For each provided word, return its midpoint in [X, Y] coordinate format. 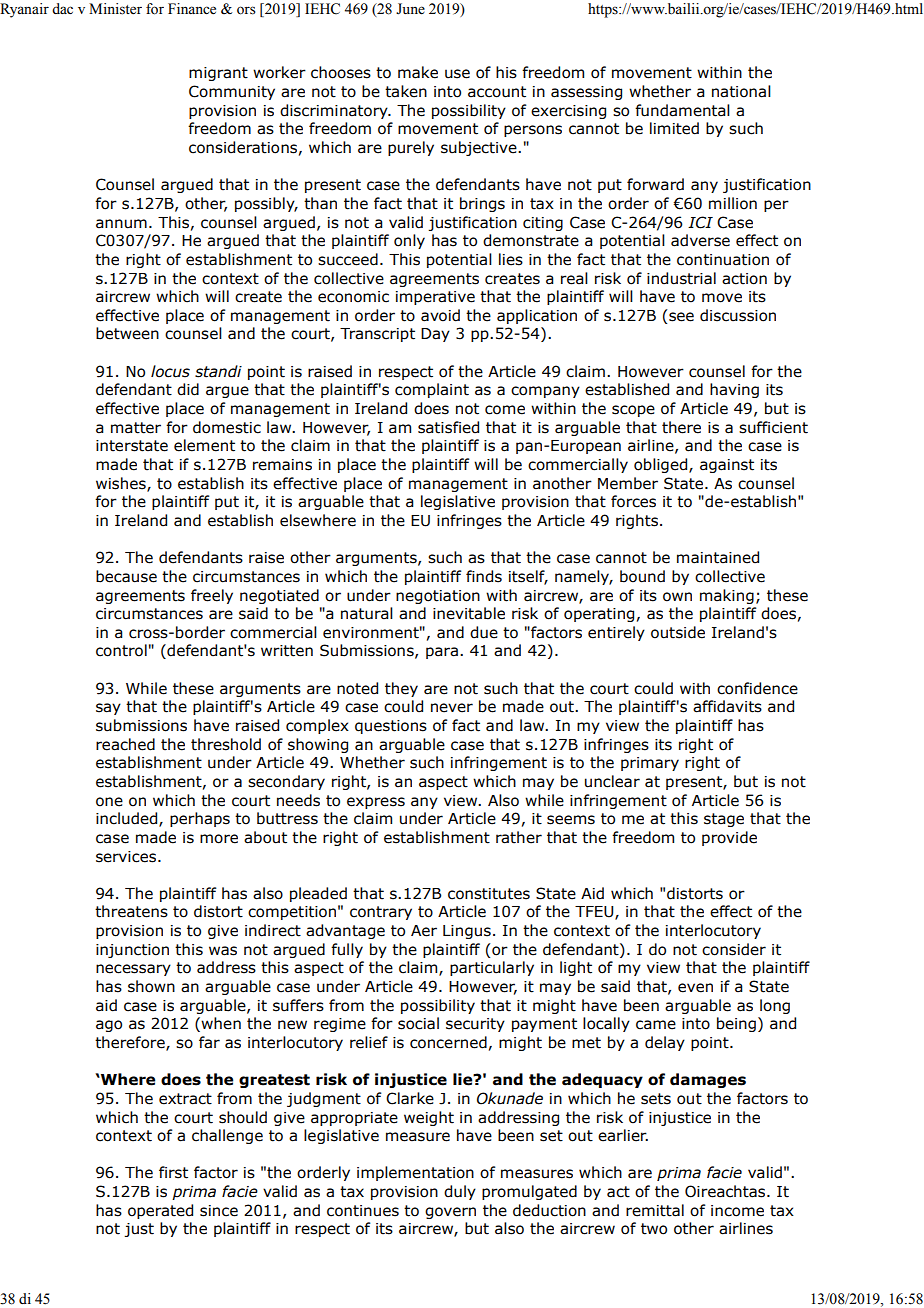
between [127, 333]
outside [678, 632]
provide [729, 838]
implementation [415, 1173]
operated [160, 1211]
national [741, 91]
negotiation [438, 597]
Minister [115, 9]
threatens [131, 911]
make [418, 72]
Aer [424, 931]
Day [435, 335]
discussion [738, 315]
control [121, 650]
